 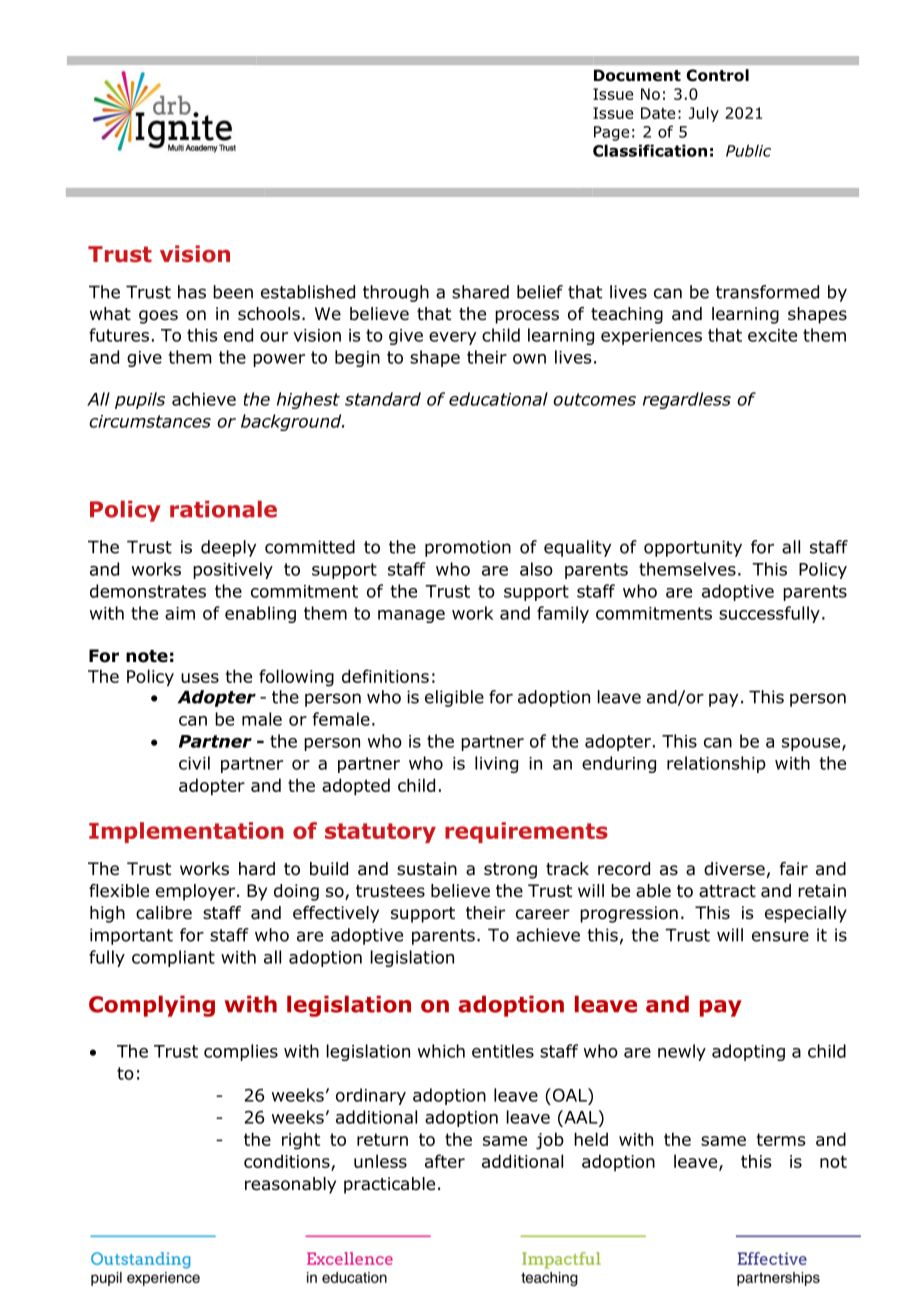 I want to click on July, so click(x=704, y=114).
